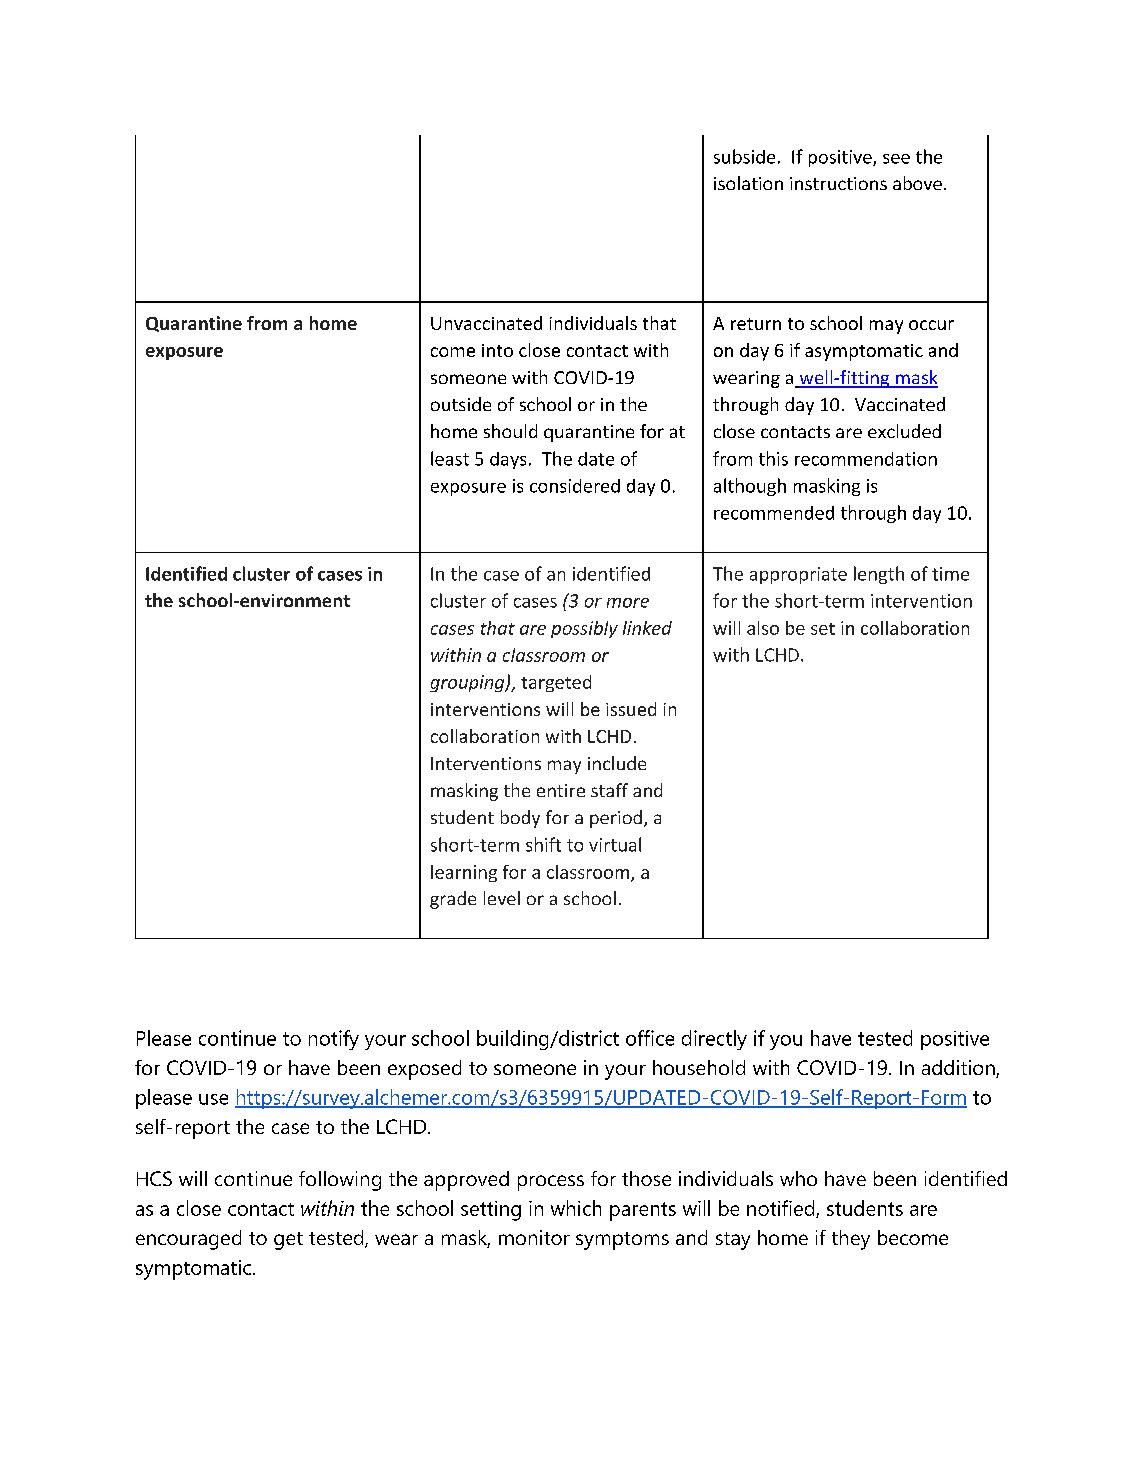 The image size is (1144, 1481). What do you see at coordinates (468, 683) in the page?
I see `grouping` at bounding box center [468, 683].
